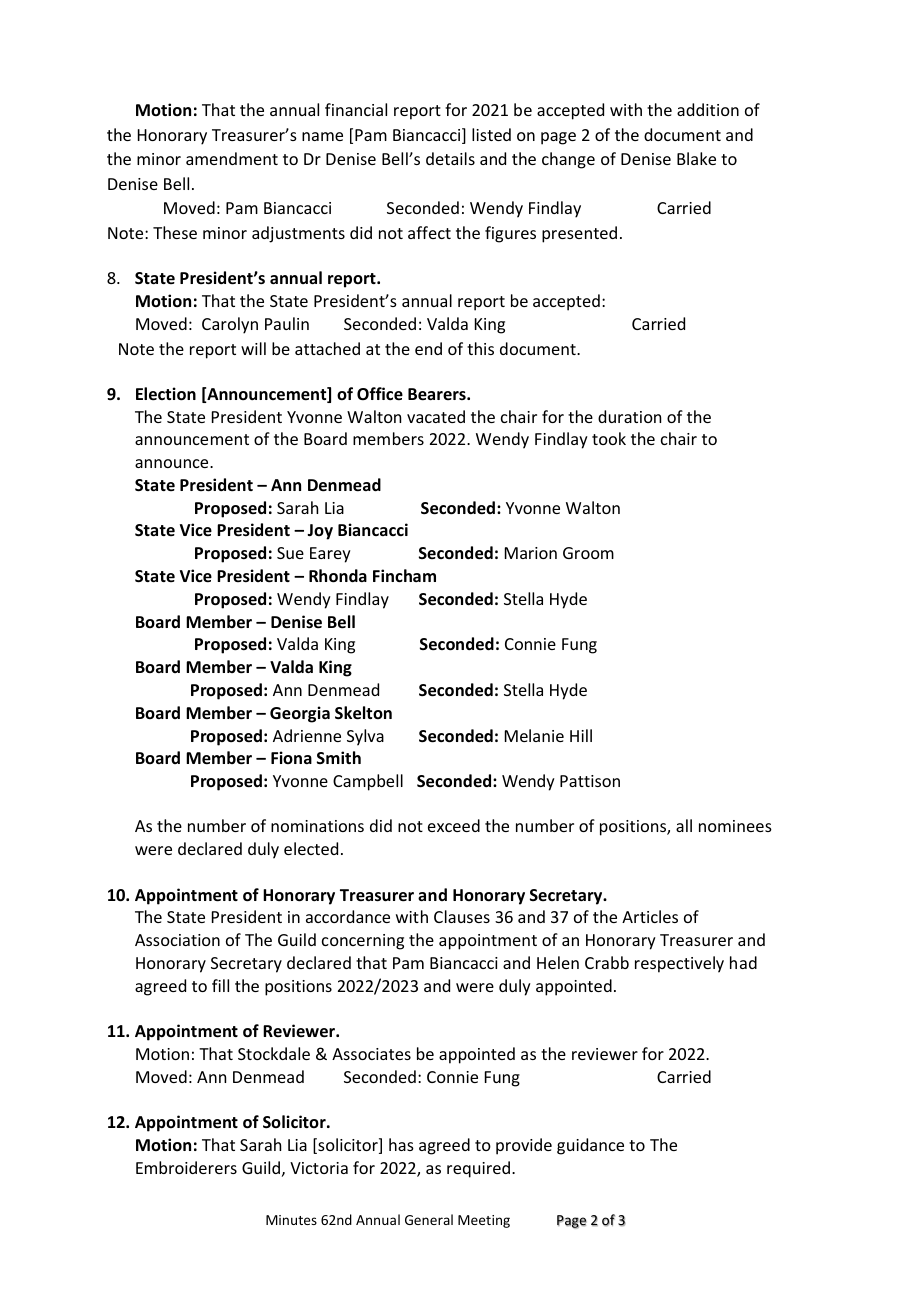 This screenshot has height=1308, width=924. Describe the element at coordinates (462, 916) in the screenshot. I see `Clauses` at that location.
